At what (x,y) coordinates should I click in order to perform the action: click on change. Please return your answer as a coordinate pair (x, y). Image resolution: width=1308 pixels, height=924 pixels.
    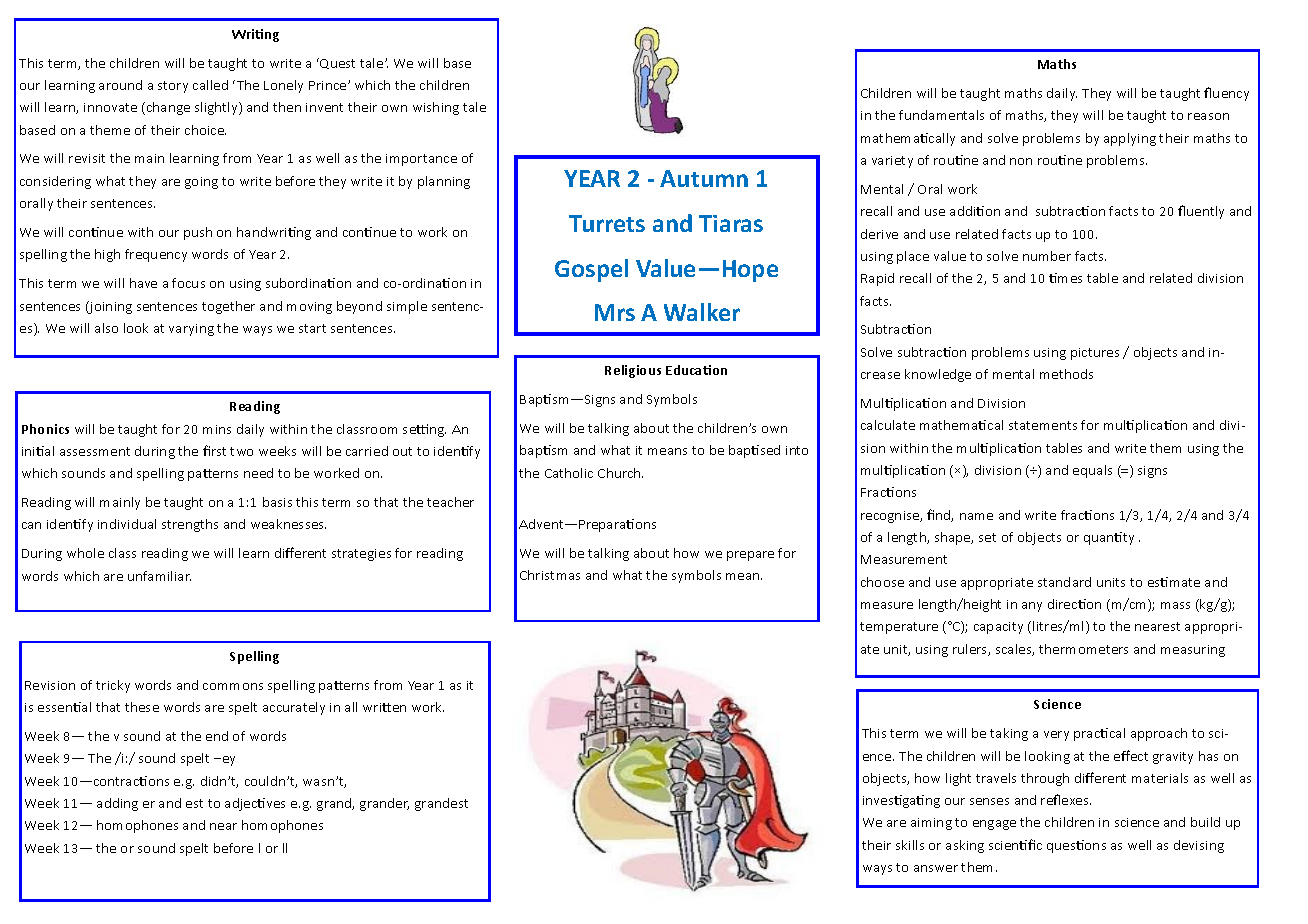
    Looking at the image, I should click on (168, 108).
